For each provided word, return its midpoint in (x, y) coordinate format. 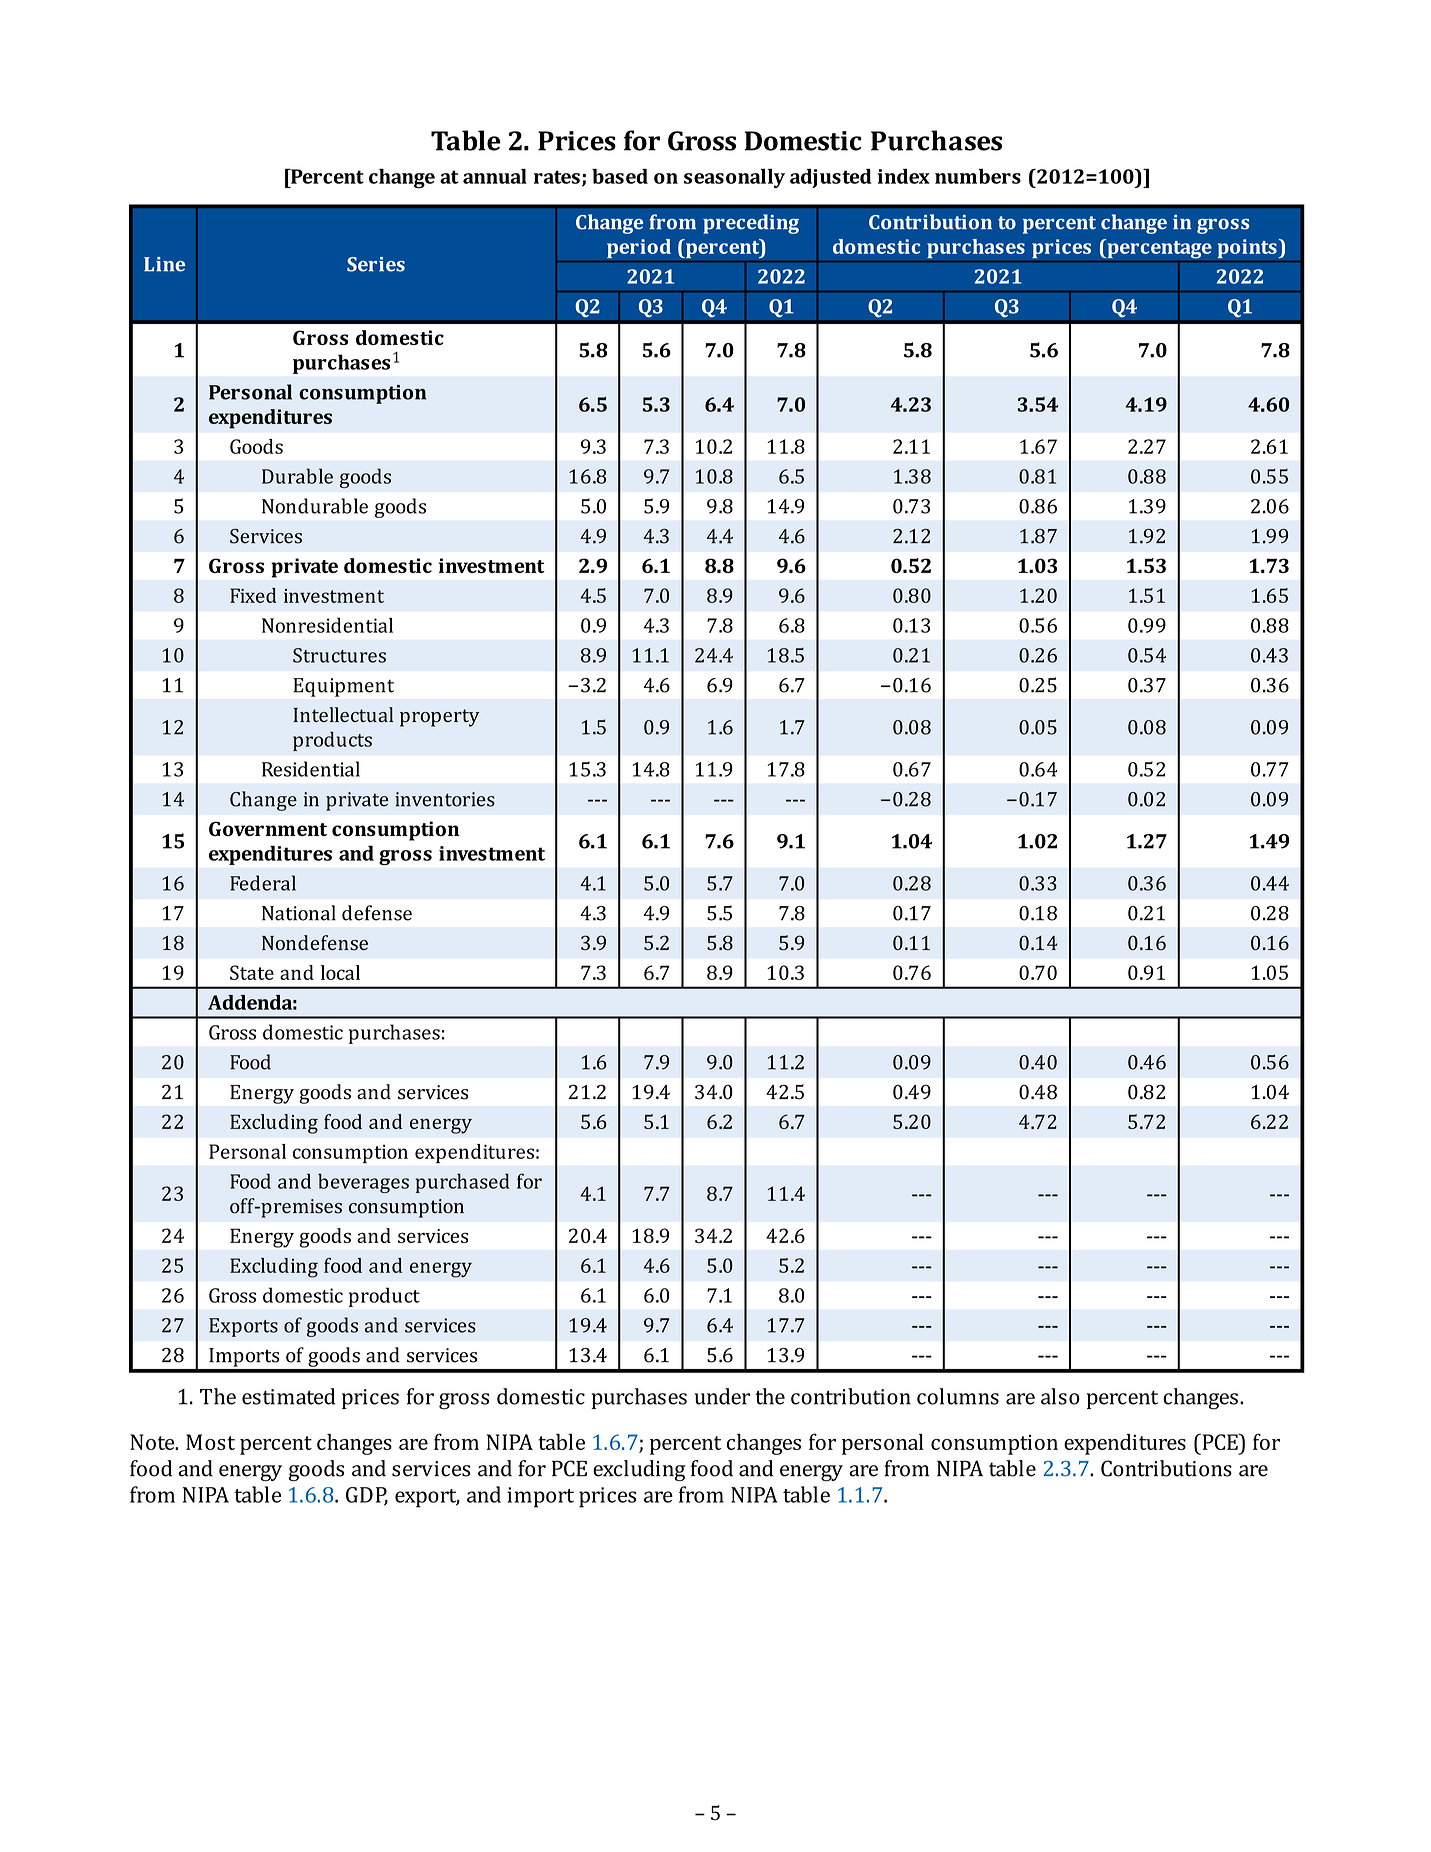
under (722, 1396)
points (1248, 249)
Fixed (253, 595)
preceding (751, 224)
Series (376, 264)
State (252, 972)
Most (210, 1442)
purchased (463, 1183)
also (1060, 1396)
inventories (445, 799)
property (439, 718)
